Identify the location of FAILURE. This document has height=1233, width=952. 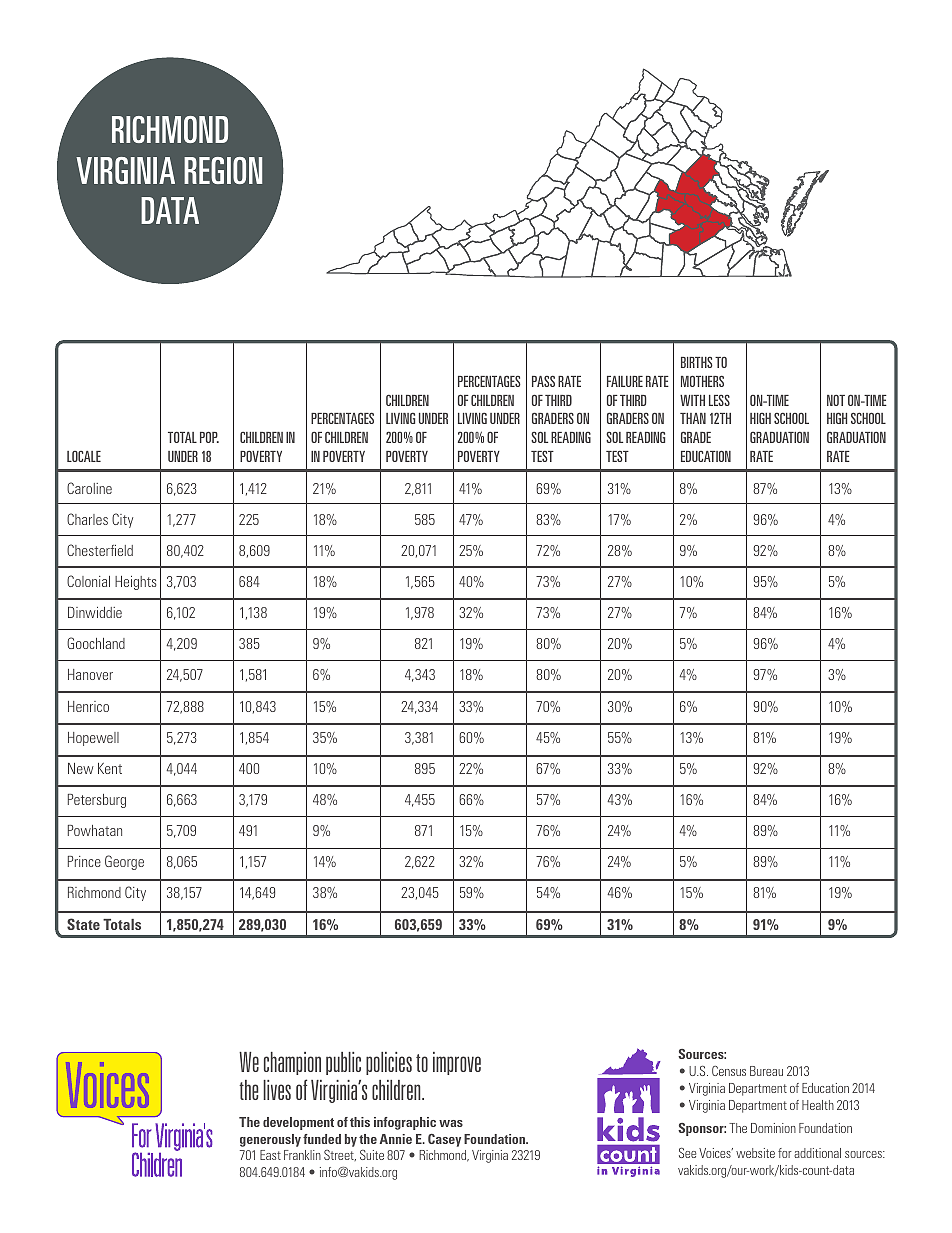
(625, 381).
